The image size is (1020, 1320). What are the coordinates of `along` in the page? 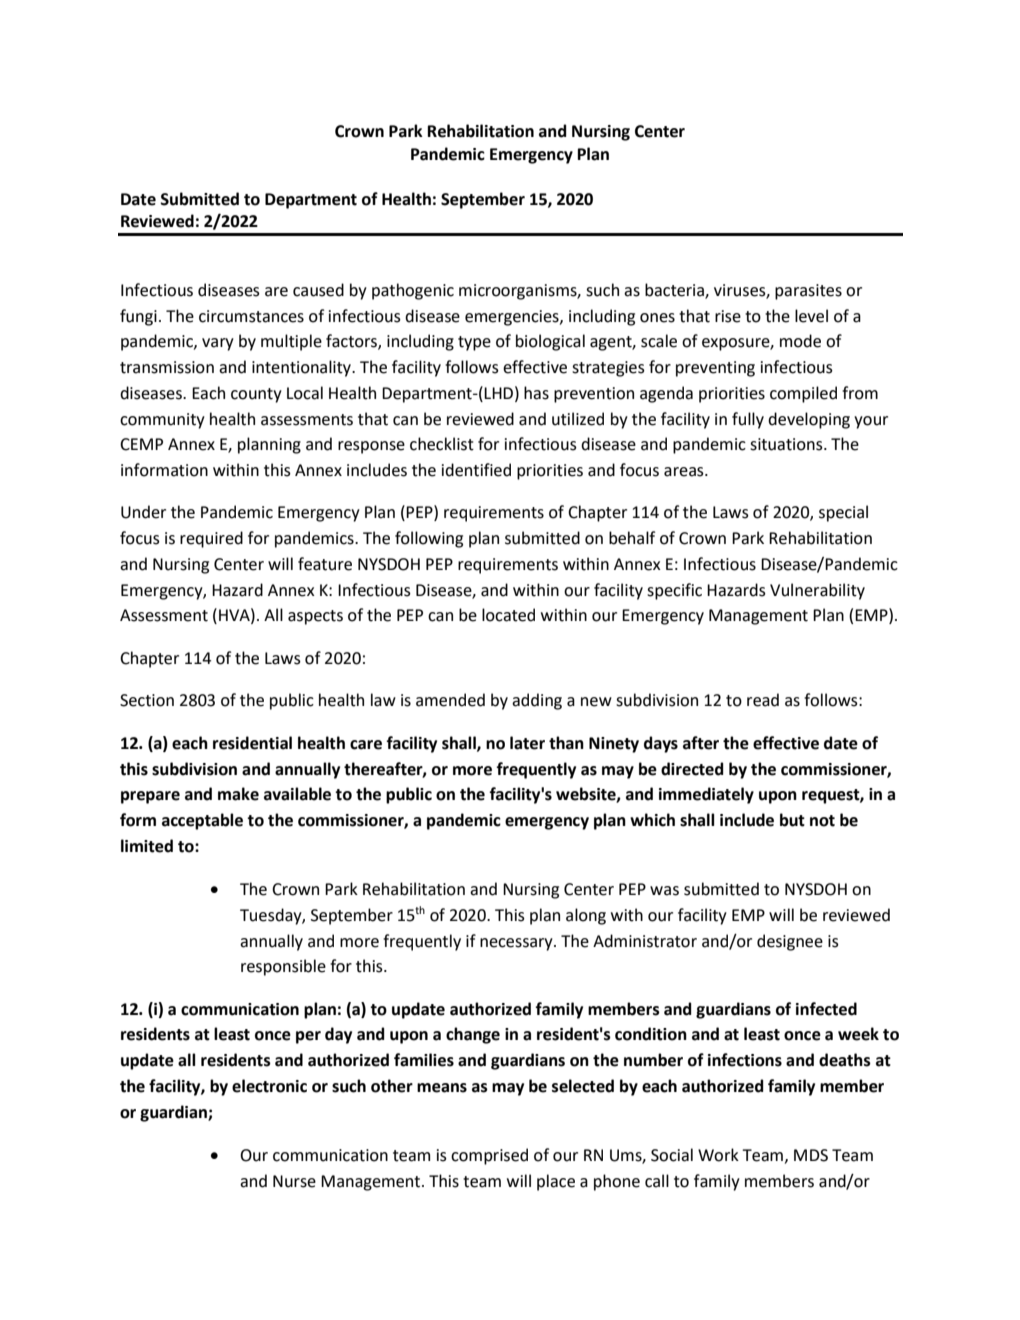 It's located at (586, 916).
